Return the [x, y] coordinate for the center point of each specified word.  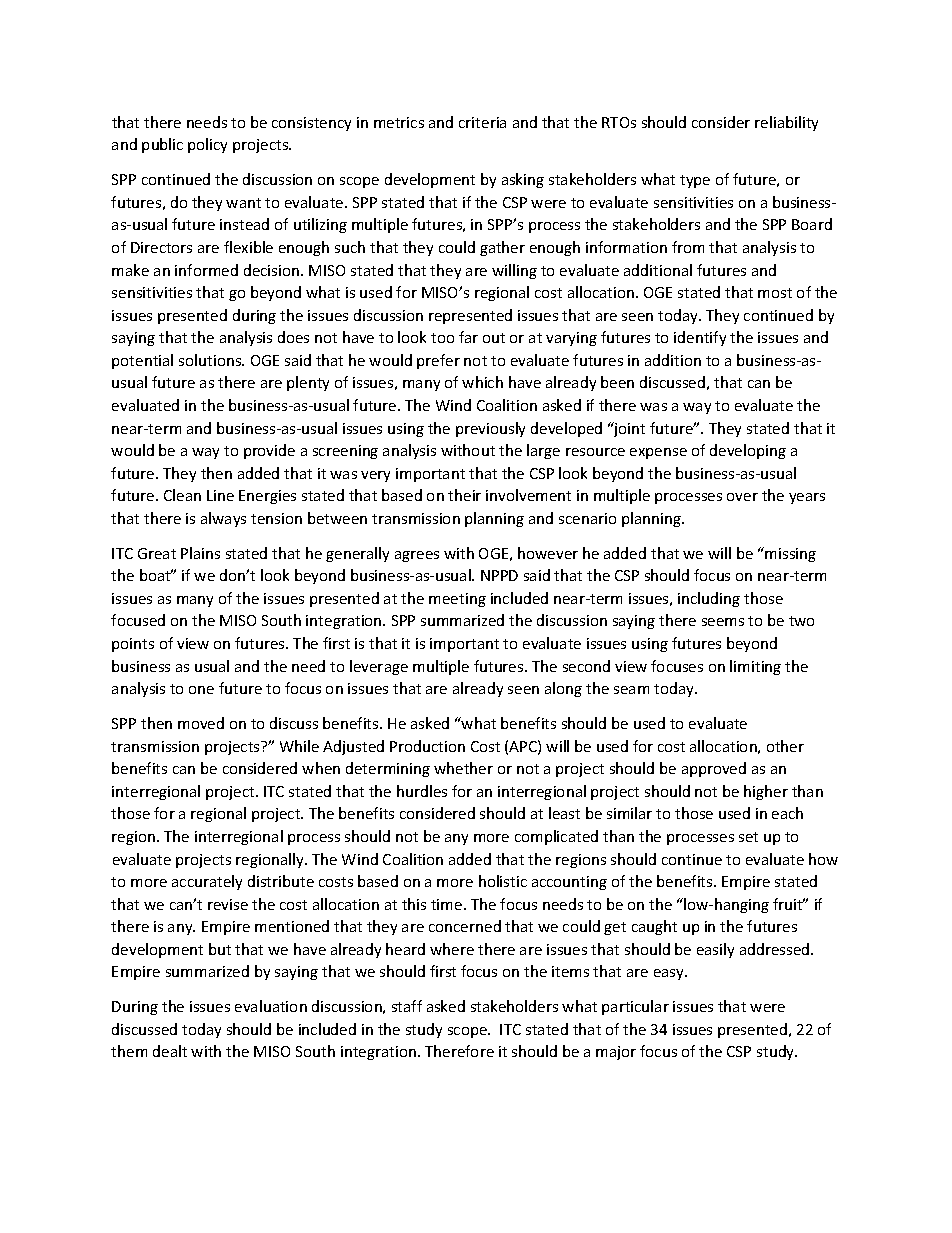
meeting [457, 600]
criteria [482, 122]
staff [407, 1006]
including [709, 599]
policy [207, 145]
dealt [170, 1051]
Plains [200, 553]
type [695, 181]
